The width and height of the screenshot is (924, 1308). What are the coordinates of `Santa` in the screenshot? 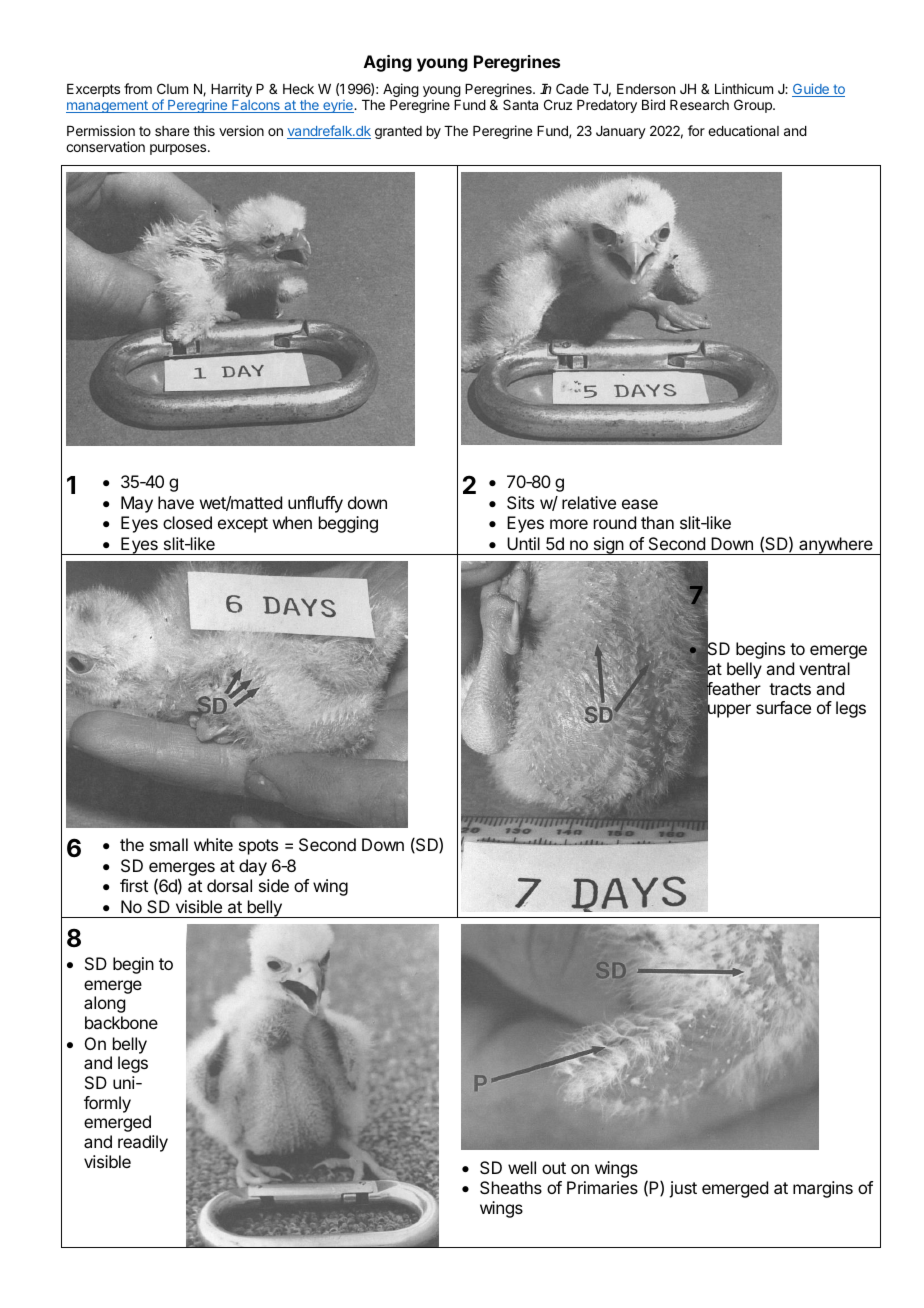 It's located at (520, 104).
